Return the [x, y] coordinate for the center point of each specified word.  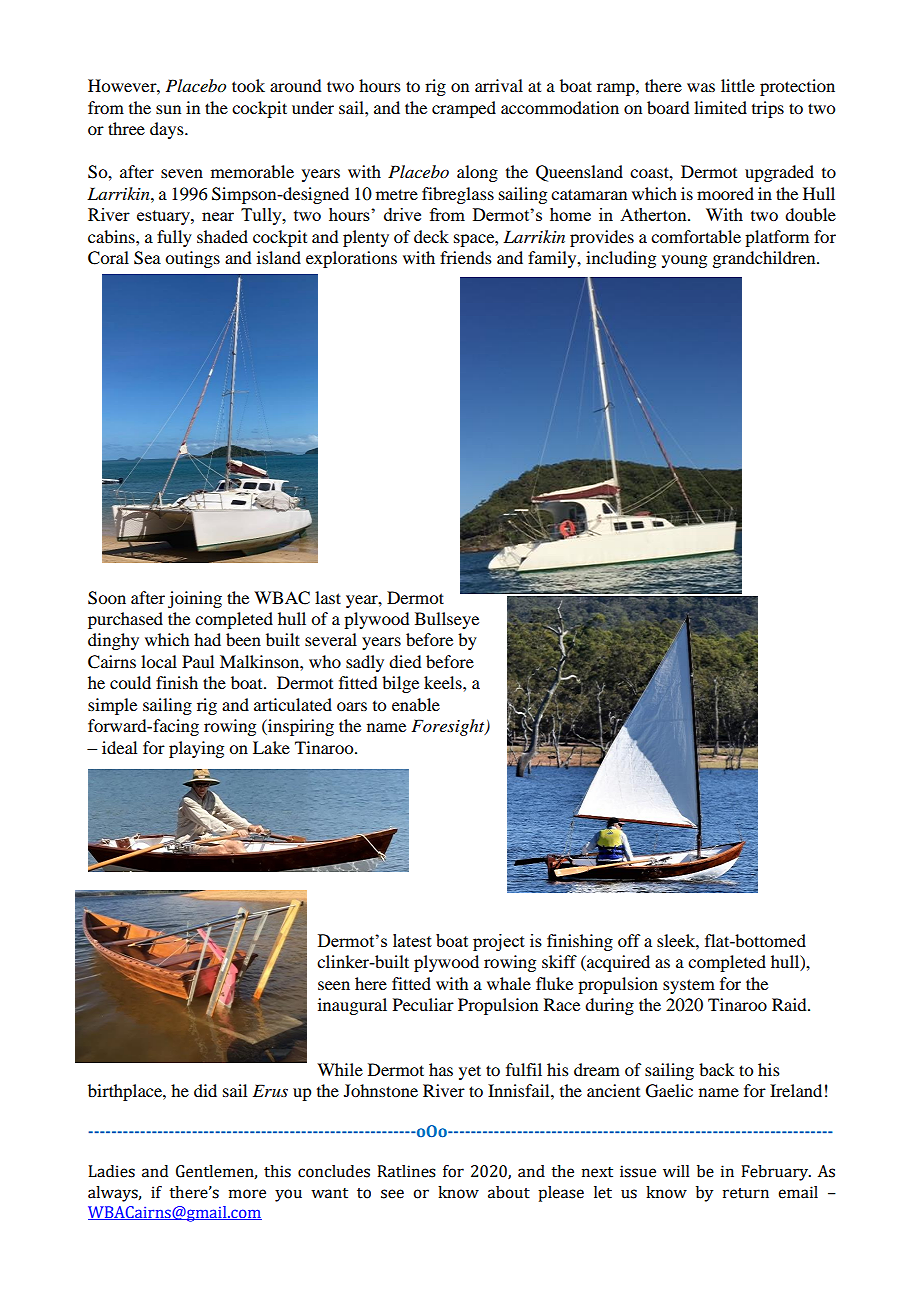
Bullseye [447, 620]
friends [466, 257]
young [684, 261]
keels [444, 682]
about [509, 1192]
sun [168, 109]
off [629, 940]
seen [334, 985]
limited [720, 107]
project [499, 942]
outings [192, 259]
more [247, 1194]
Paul [198, 661]
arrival [499, 85]
